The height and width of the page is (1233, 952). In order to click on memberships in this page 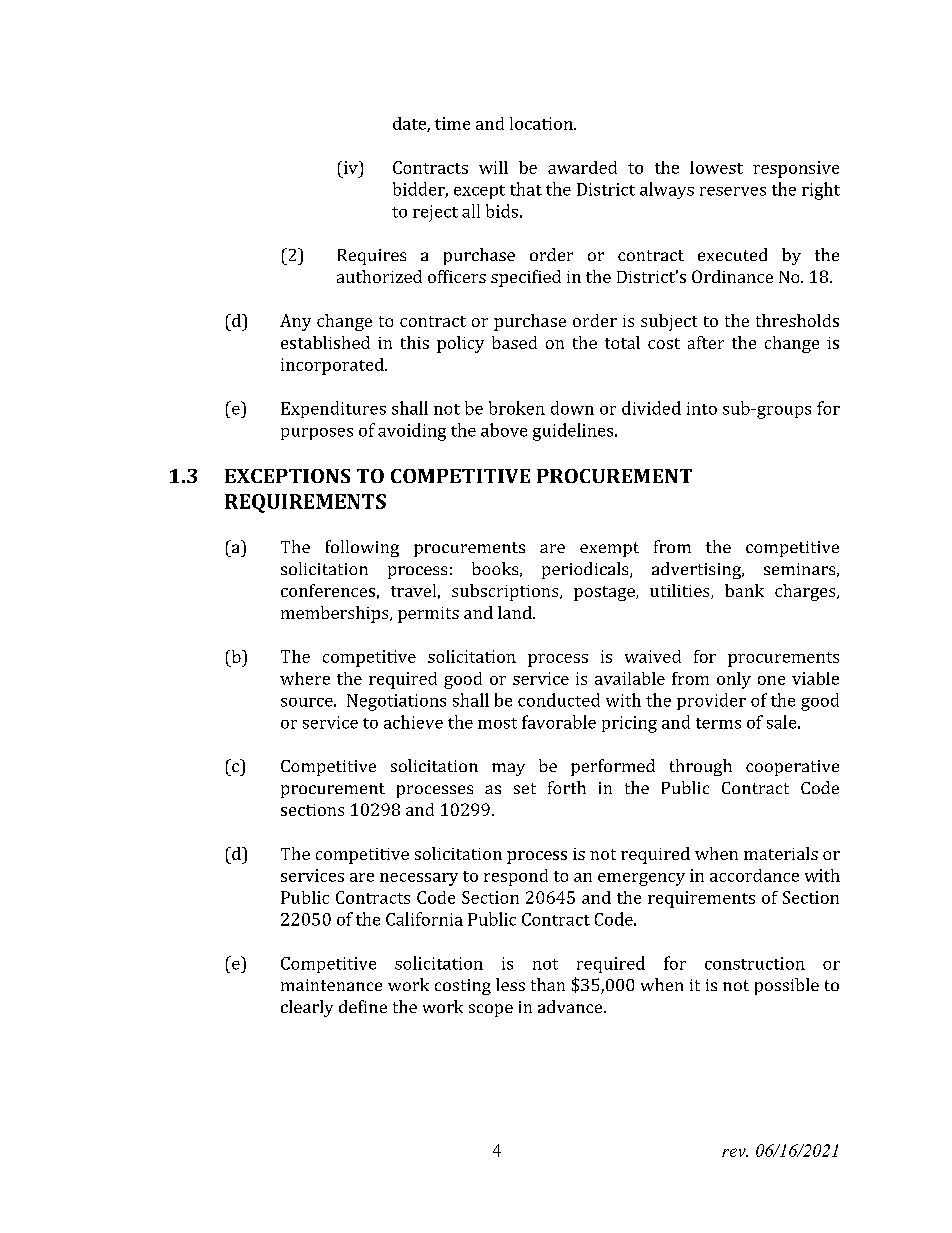, I will do `click(336, 614)`.
